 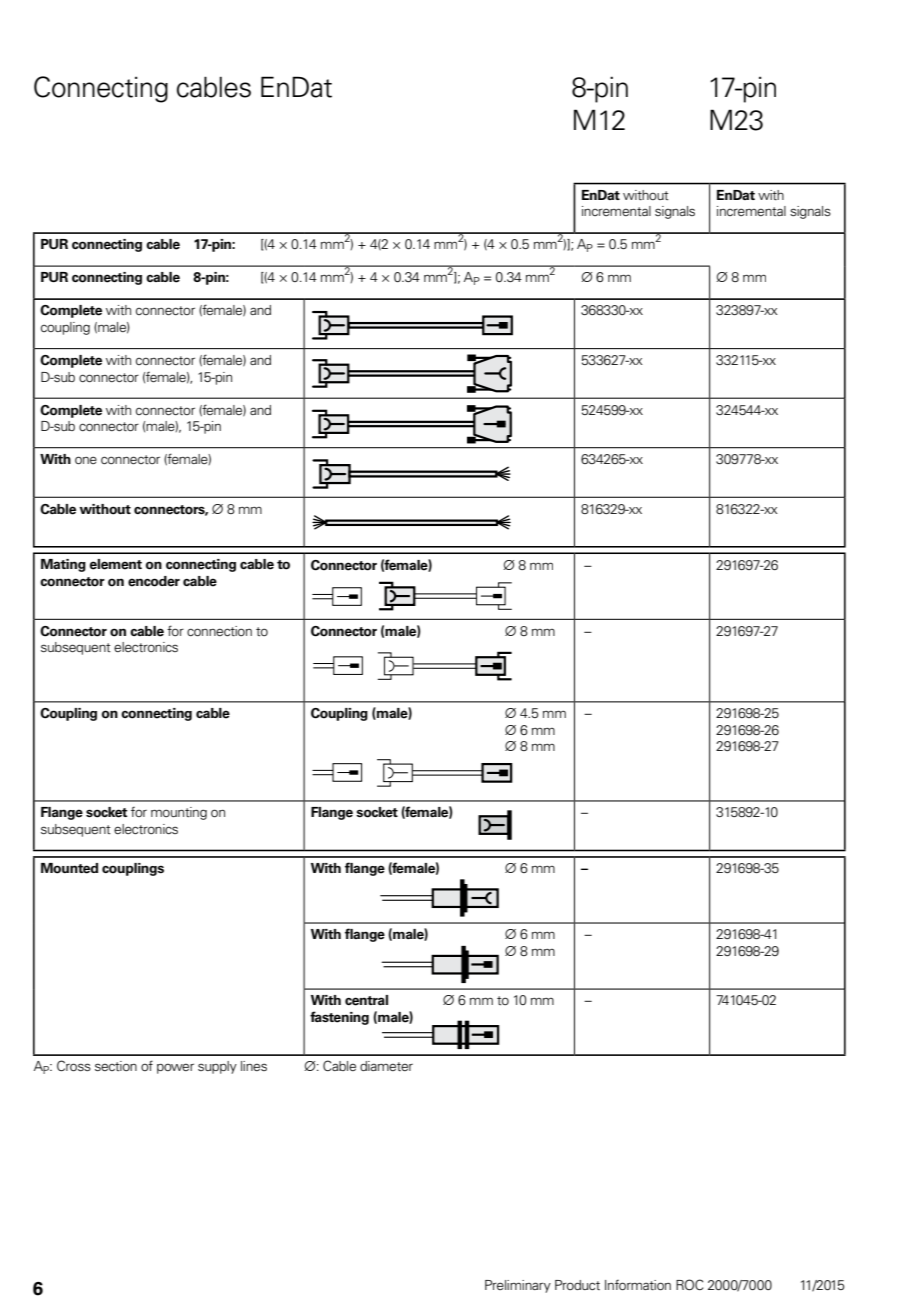 What do you see at coordinates (518, 1286) in the screenshot?
I see `Preliminary` at bounding box center [518, 1286].
